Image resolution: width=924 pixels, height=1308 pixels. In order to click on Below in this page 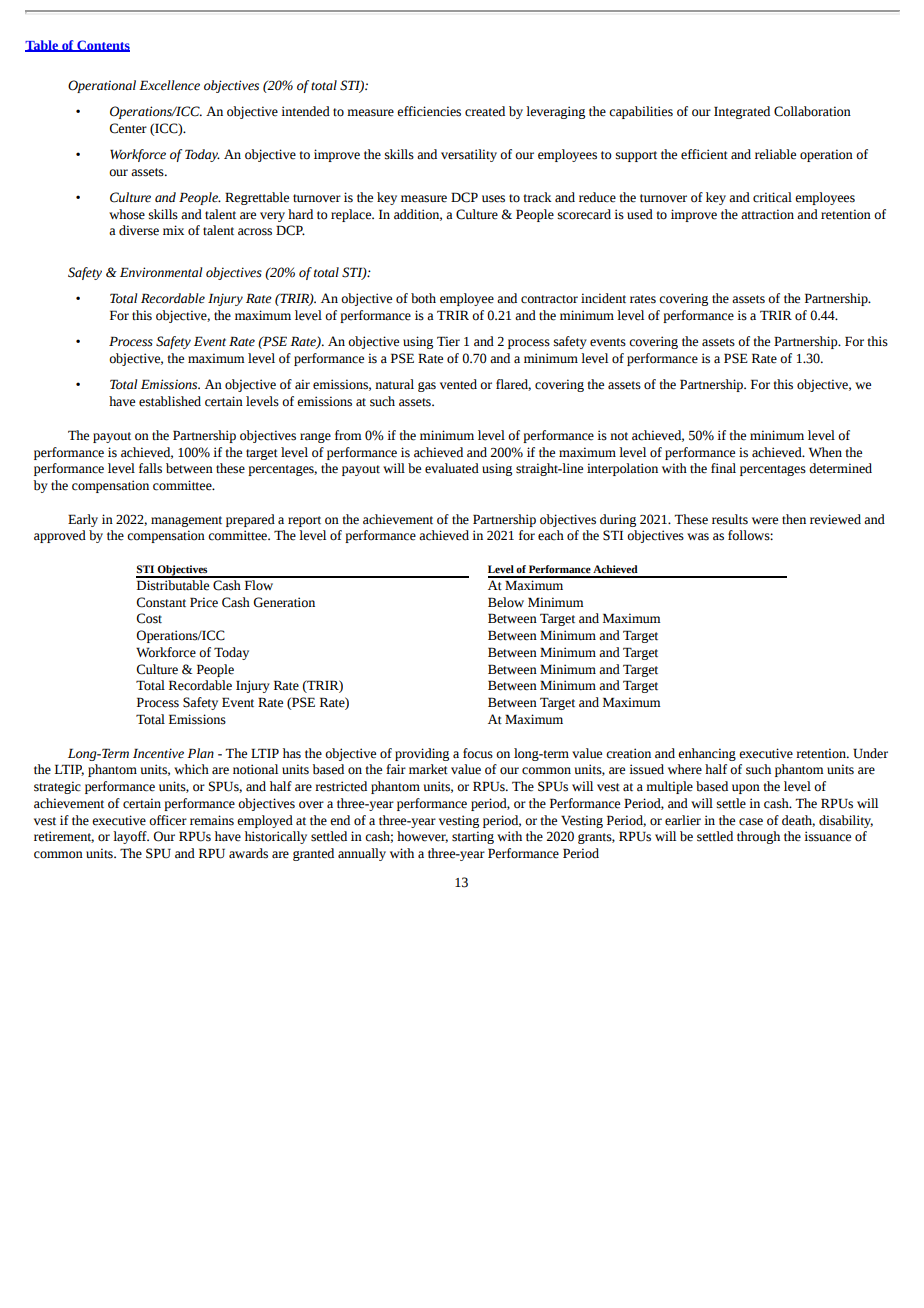, I will do `click(506, 602)`.
